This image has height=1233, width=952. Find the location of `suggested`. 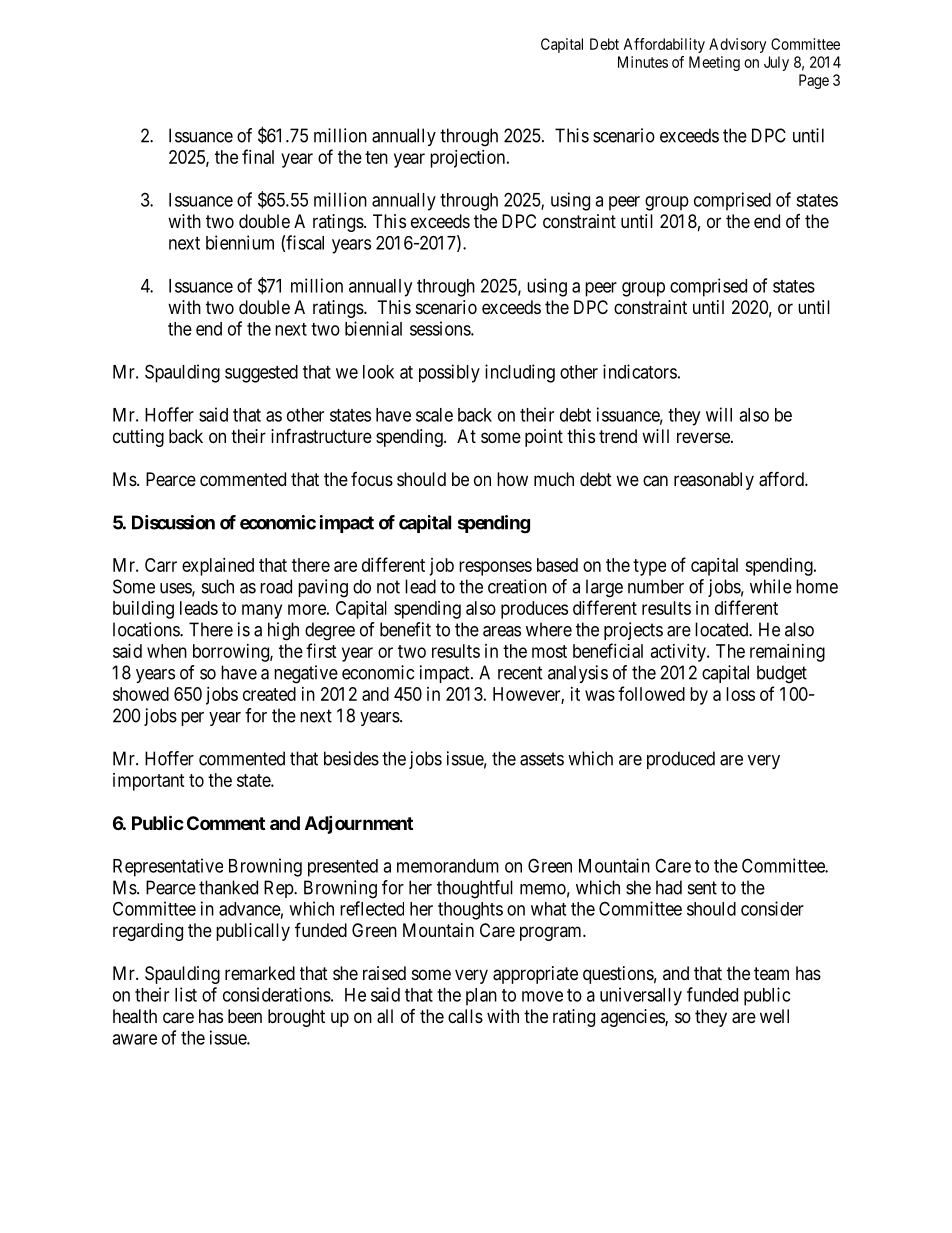

suggested is located at coordinates (261, 374).
